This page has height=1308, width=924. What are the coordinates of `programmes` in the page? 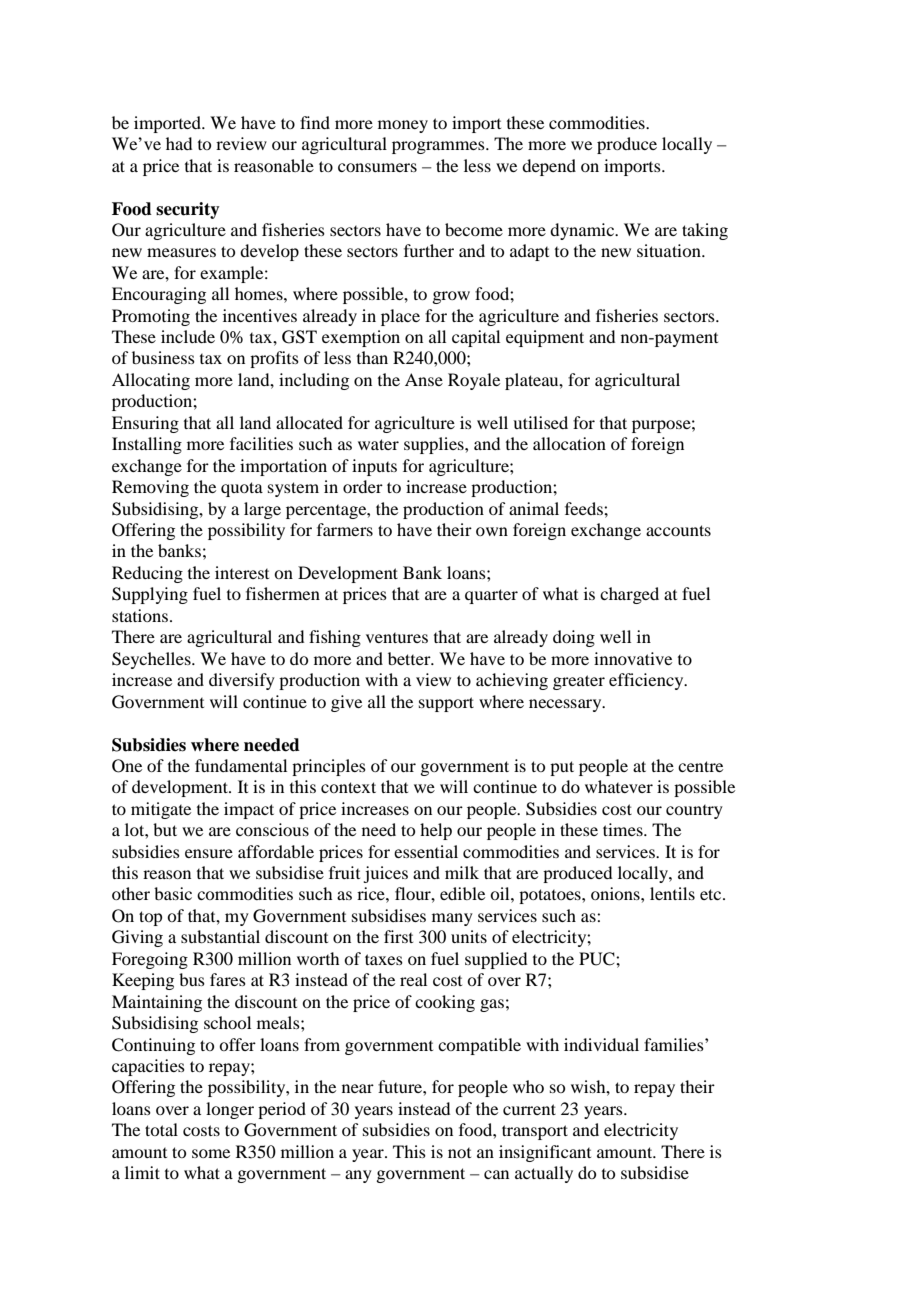 It's located at (439, 147).
